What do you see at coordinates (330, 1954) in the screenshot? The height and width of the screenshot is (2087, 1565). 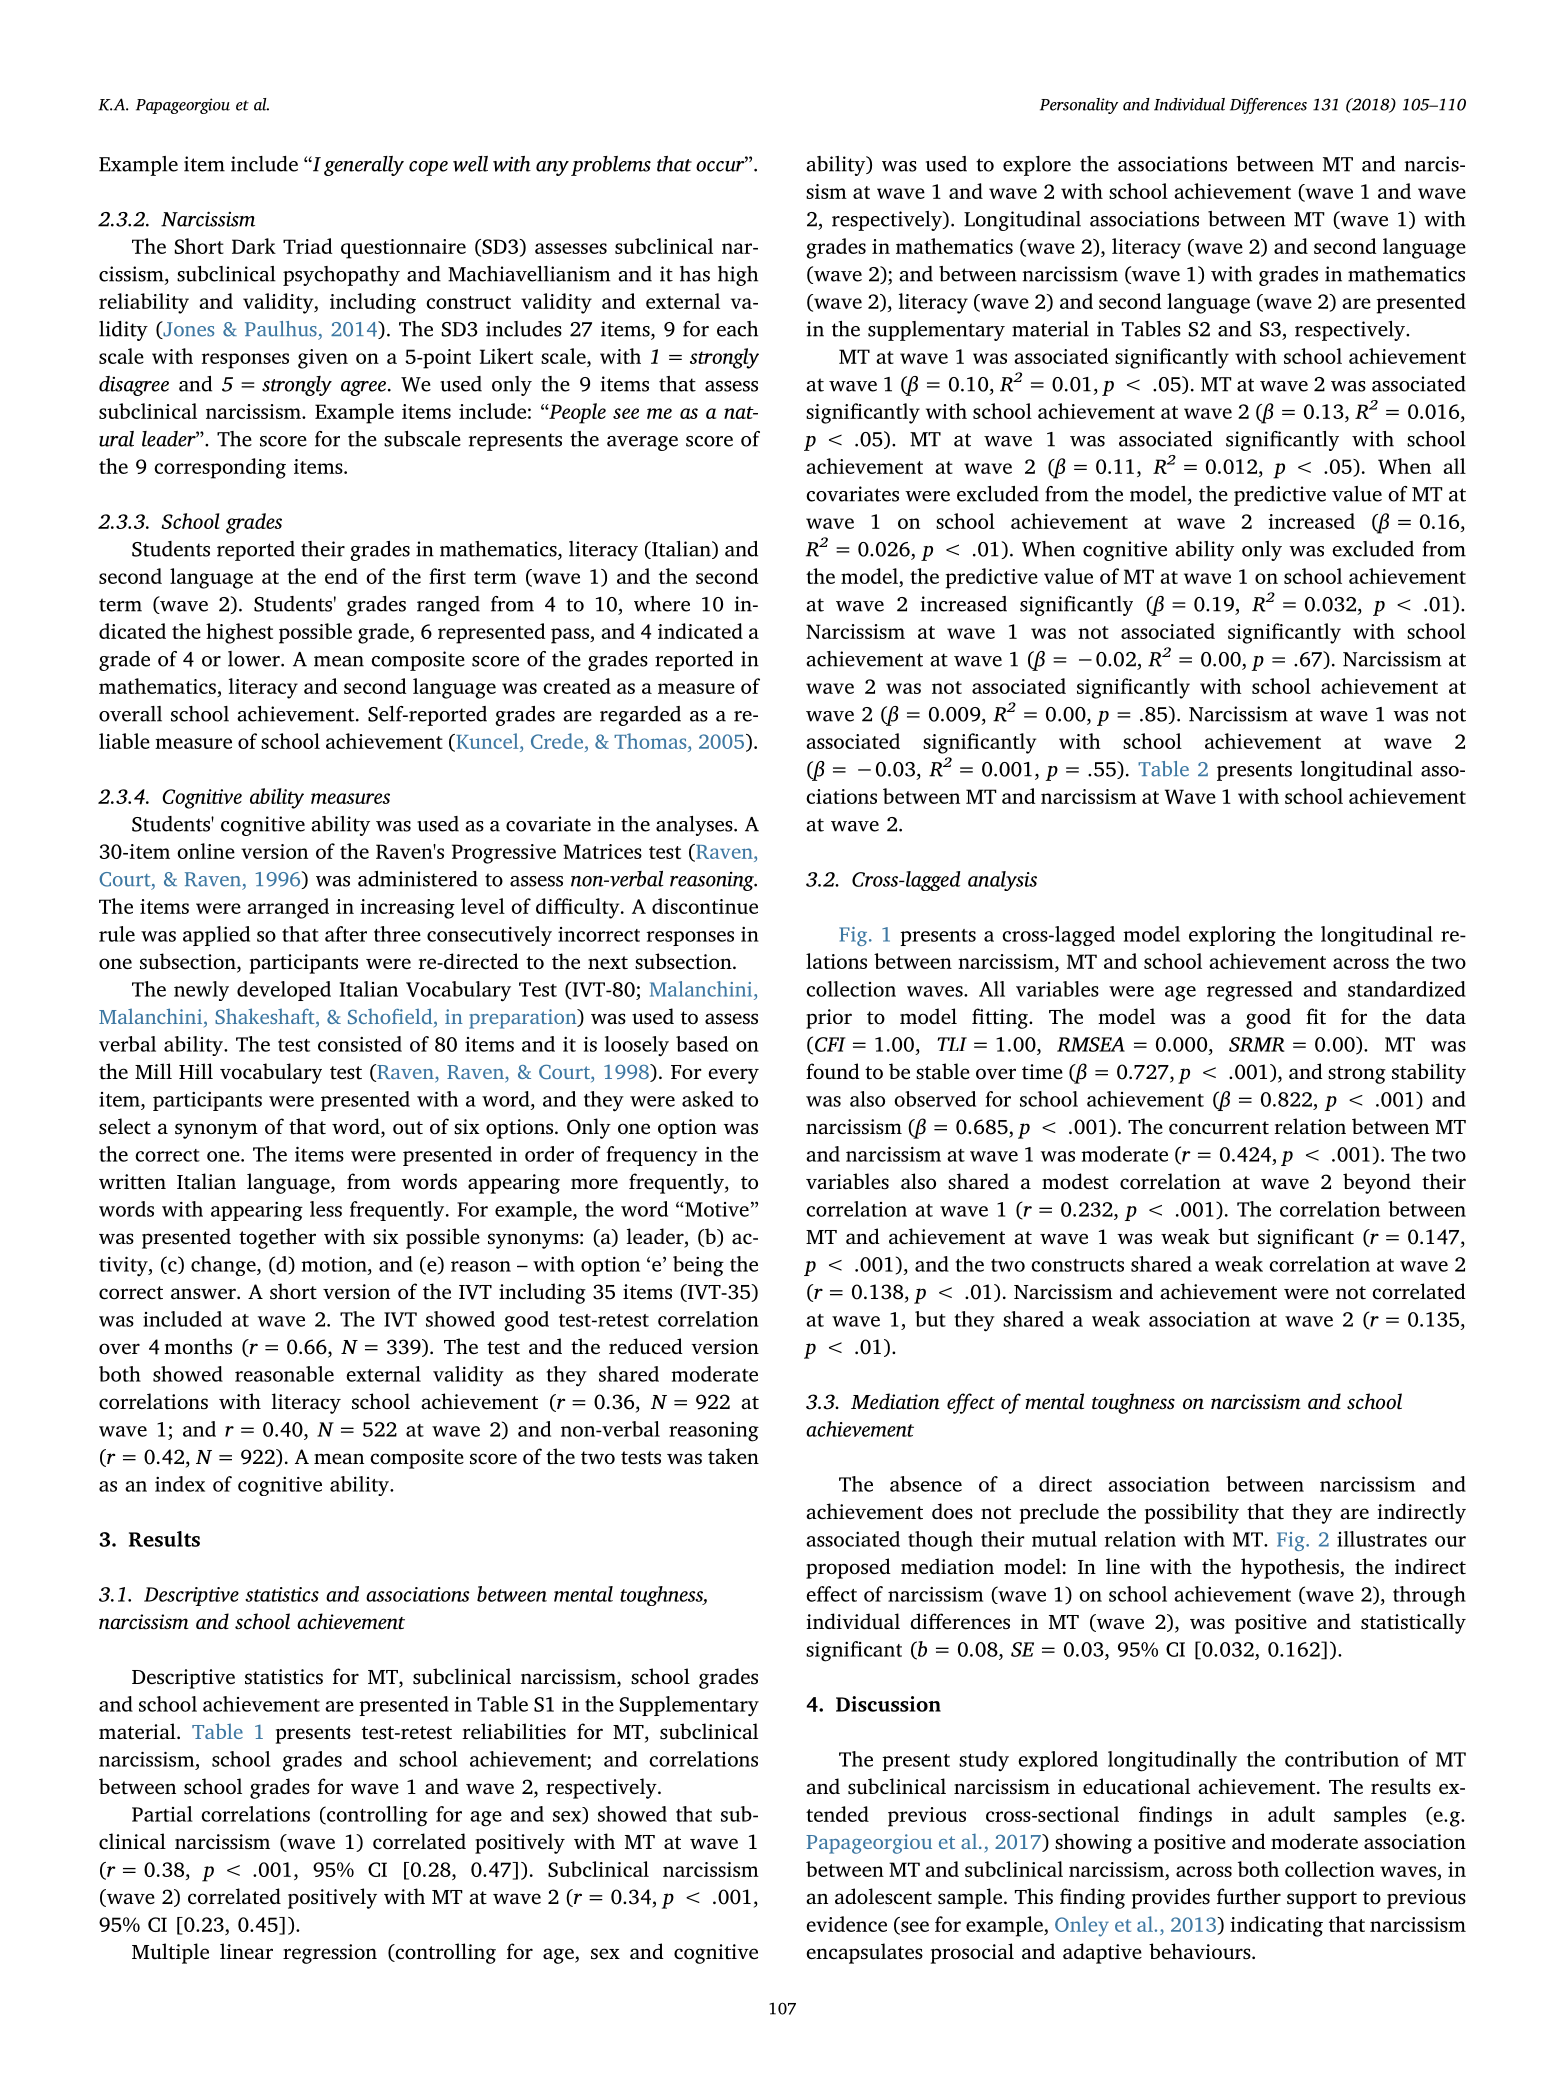 I see `regression` at bounding box center [330, 1954].
